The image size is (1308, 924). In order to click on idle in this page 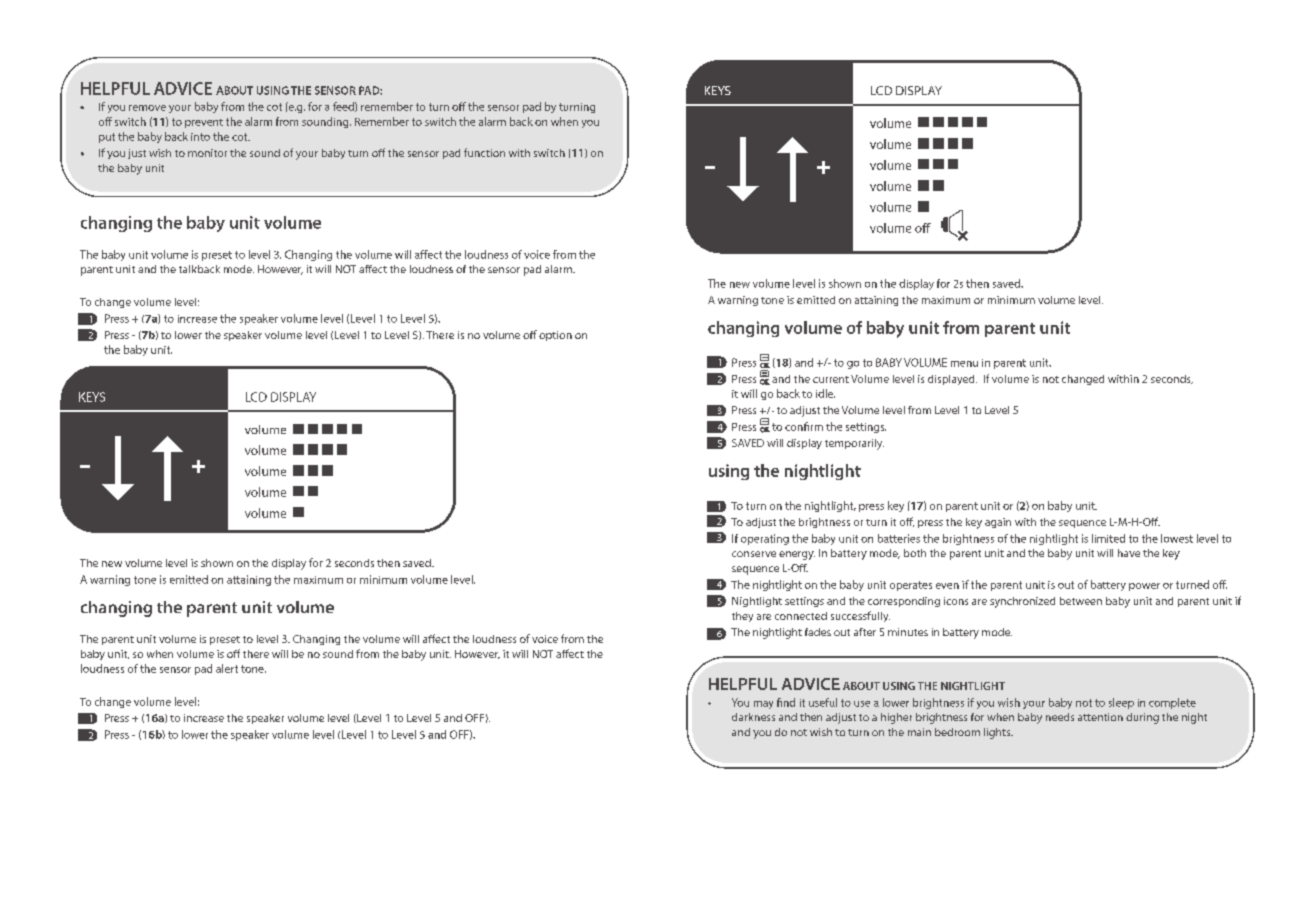, I will do `click(825, 393)`.
